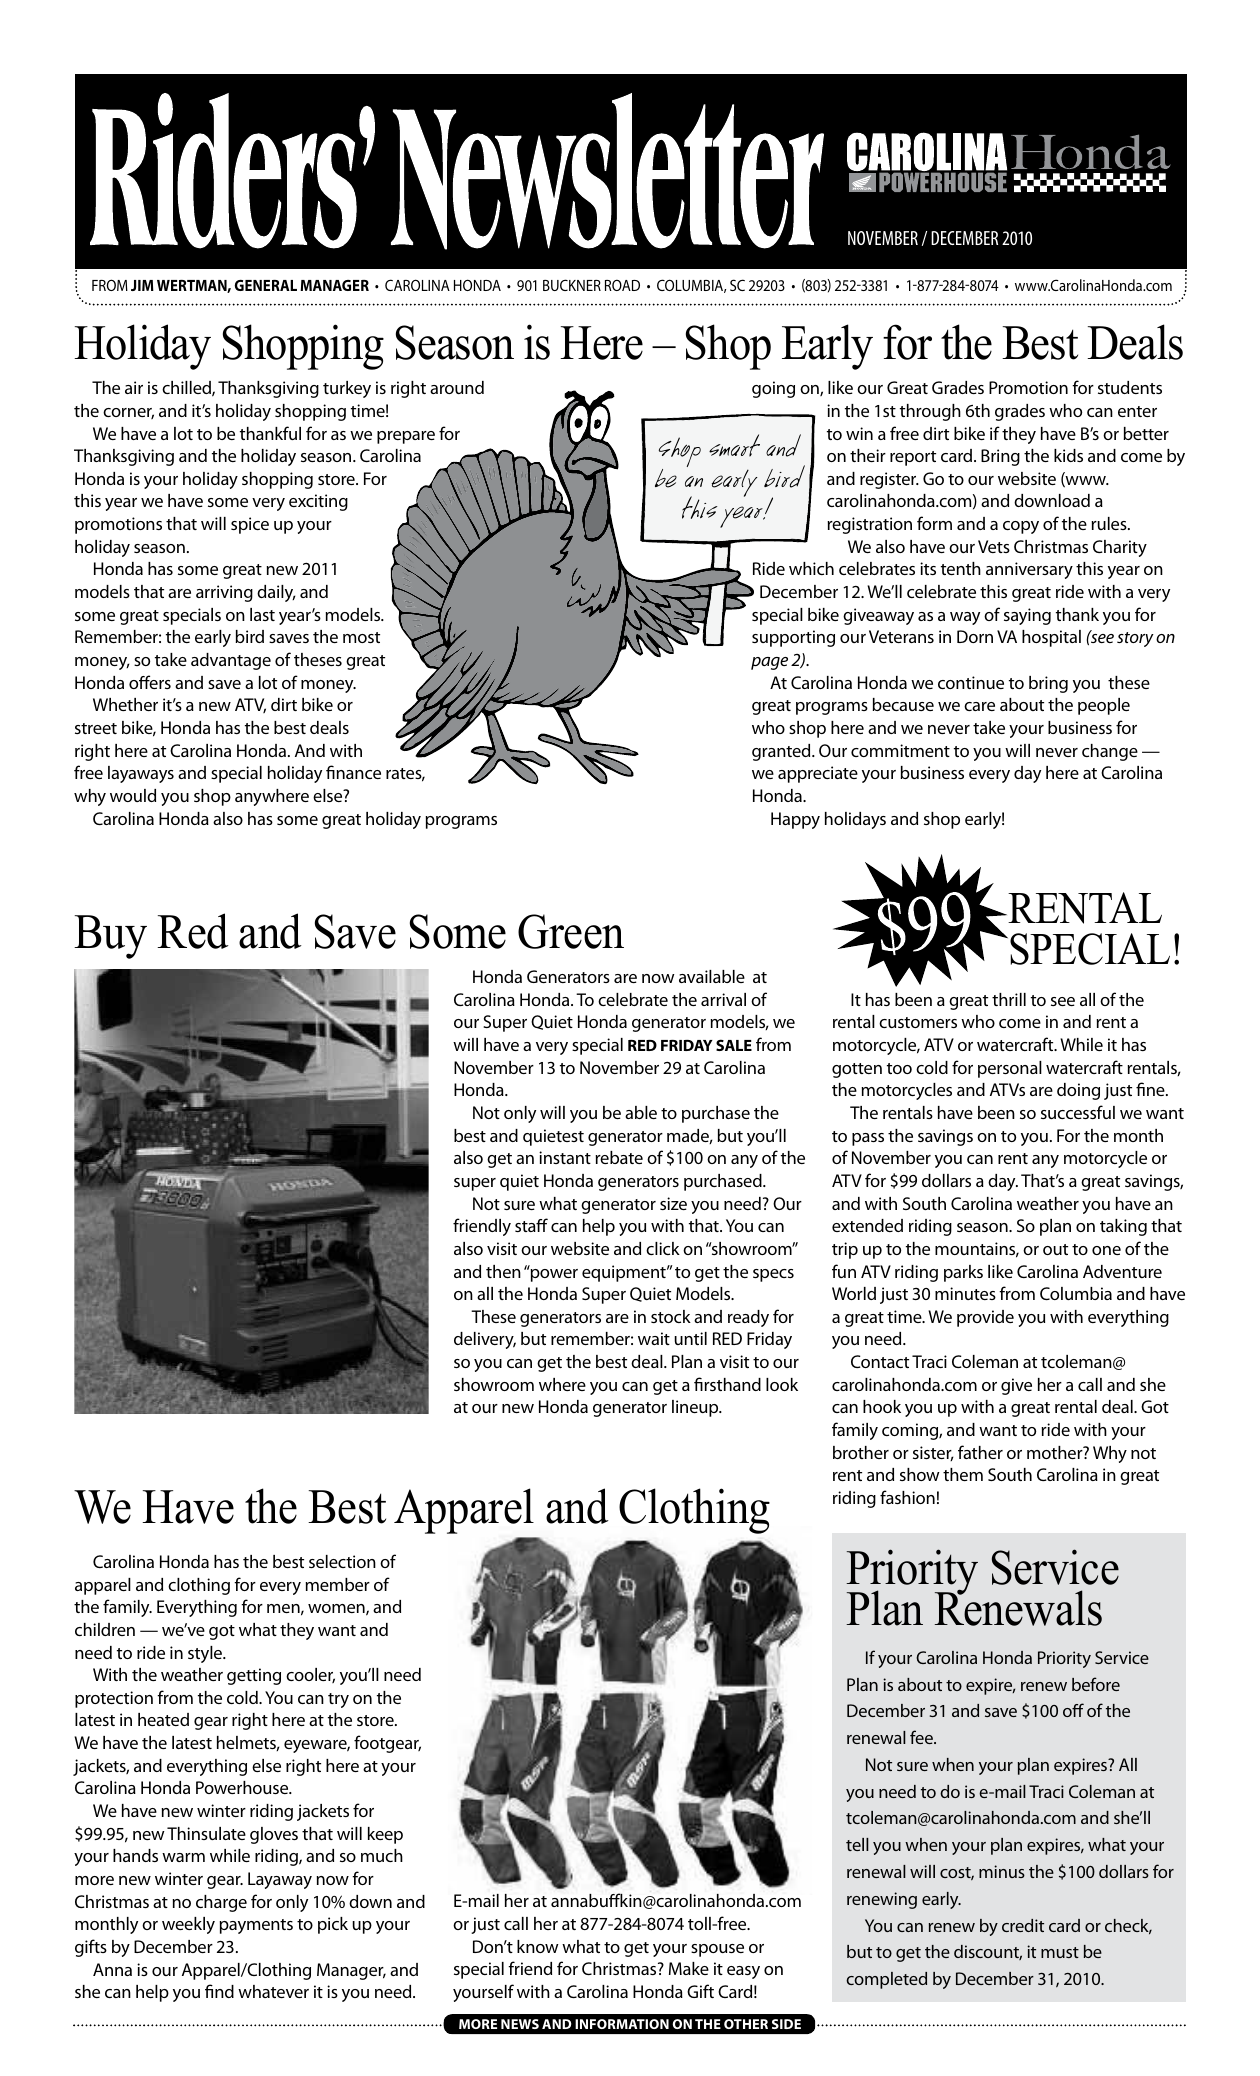 The width and height of the screenshot is (1260, 2076). Describe the element at coordinates (266, 285) in the screenshot. I see `general` at that location.
